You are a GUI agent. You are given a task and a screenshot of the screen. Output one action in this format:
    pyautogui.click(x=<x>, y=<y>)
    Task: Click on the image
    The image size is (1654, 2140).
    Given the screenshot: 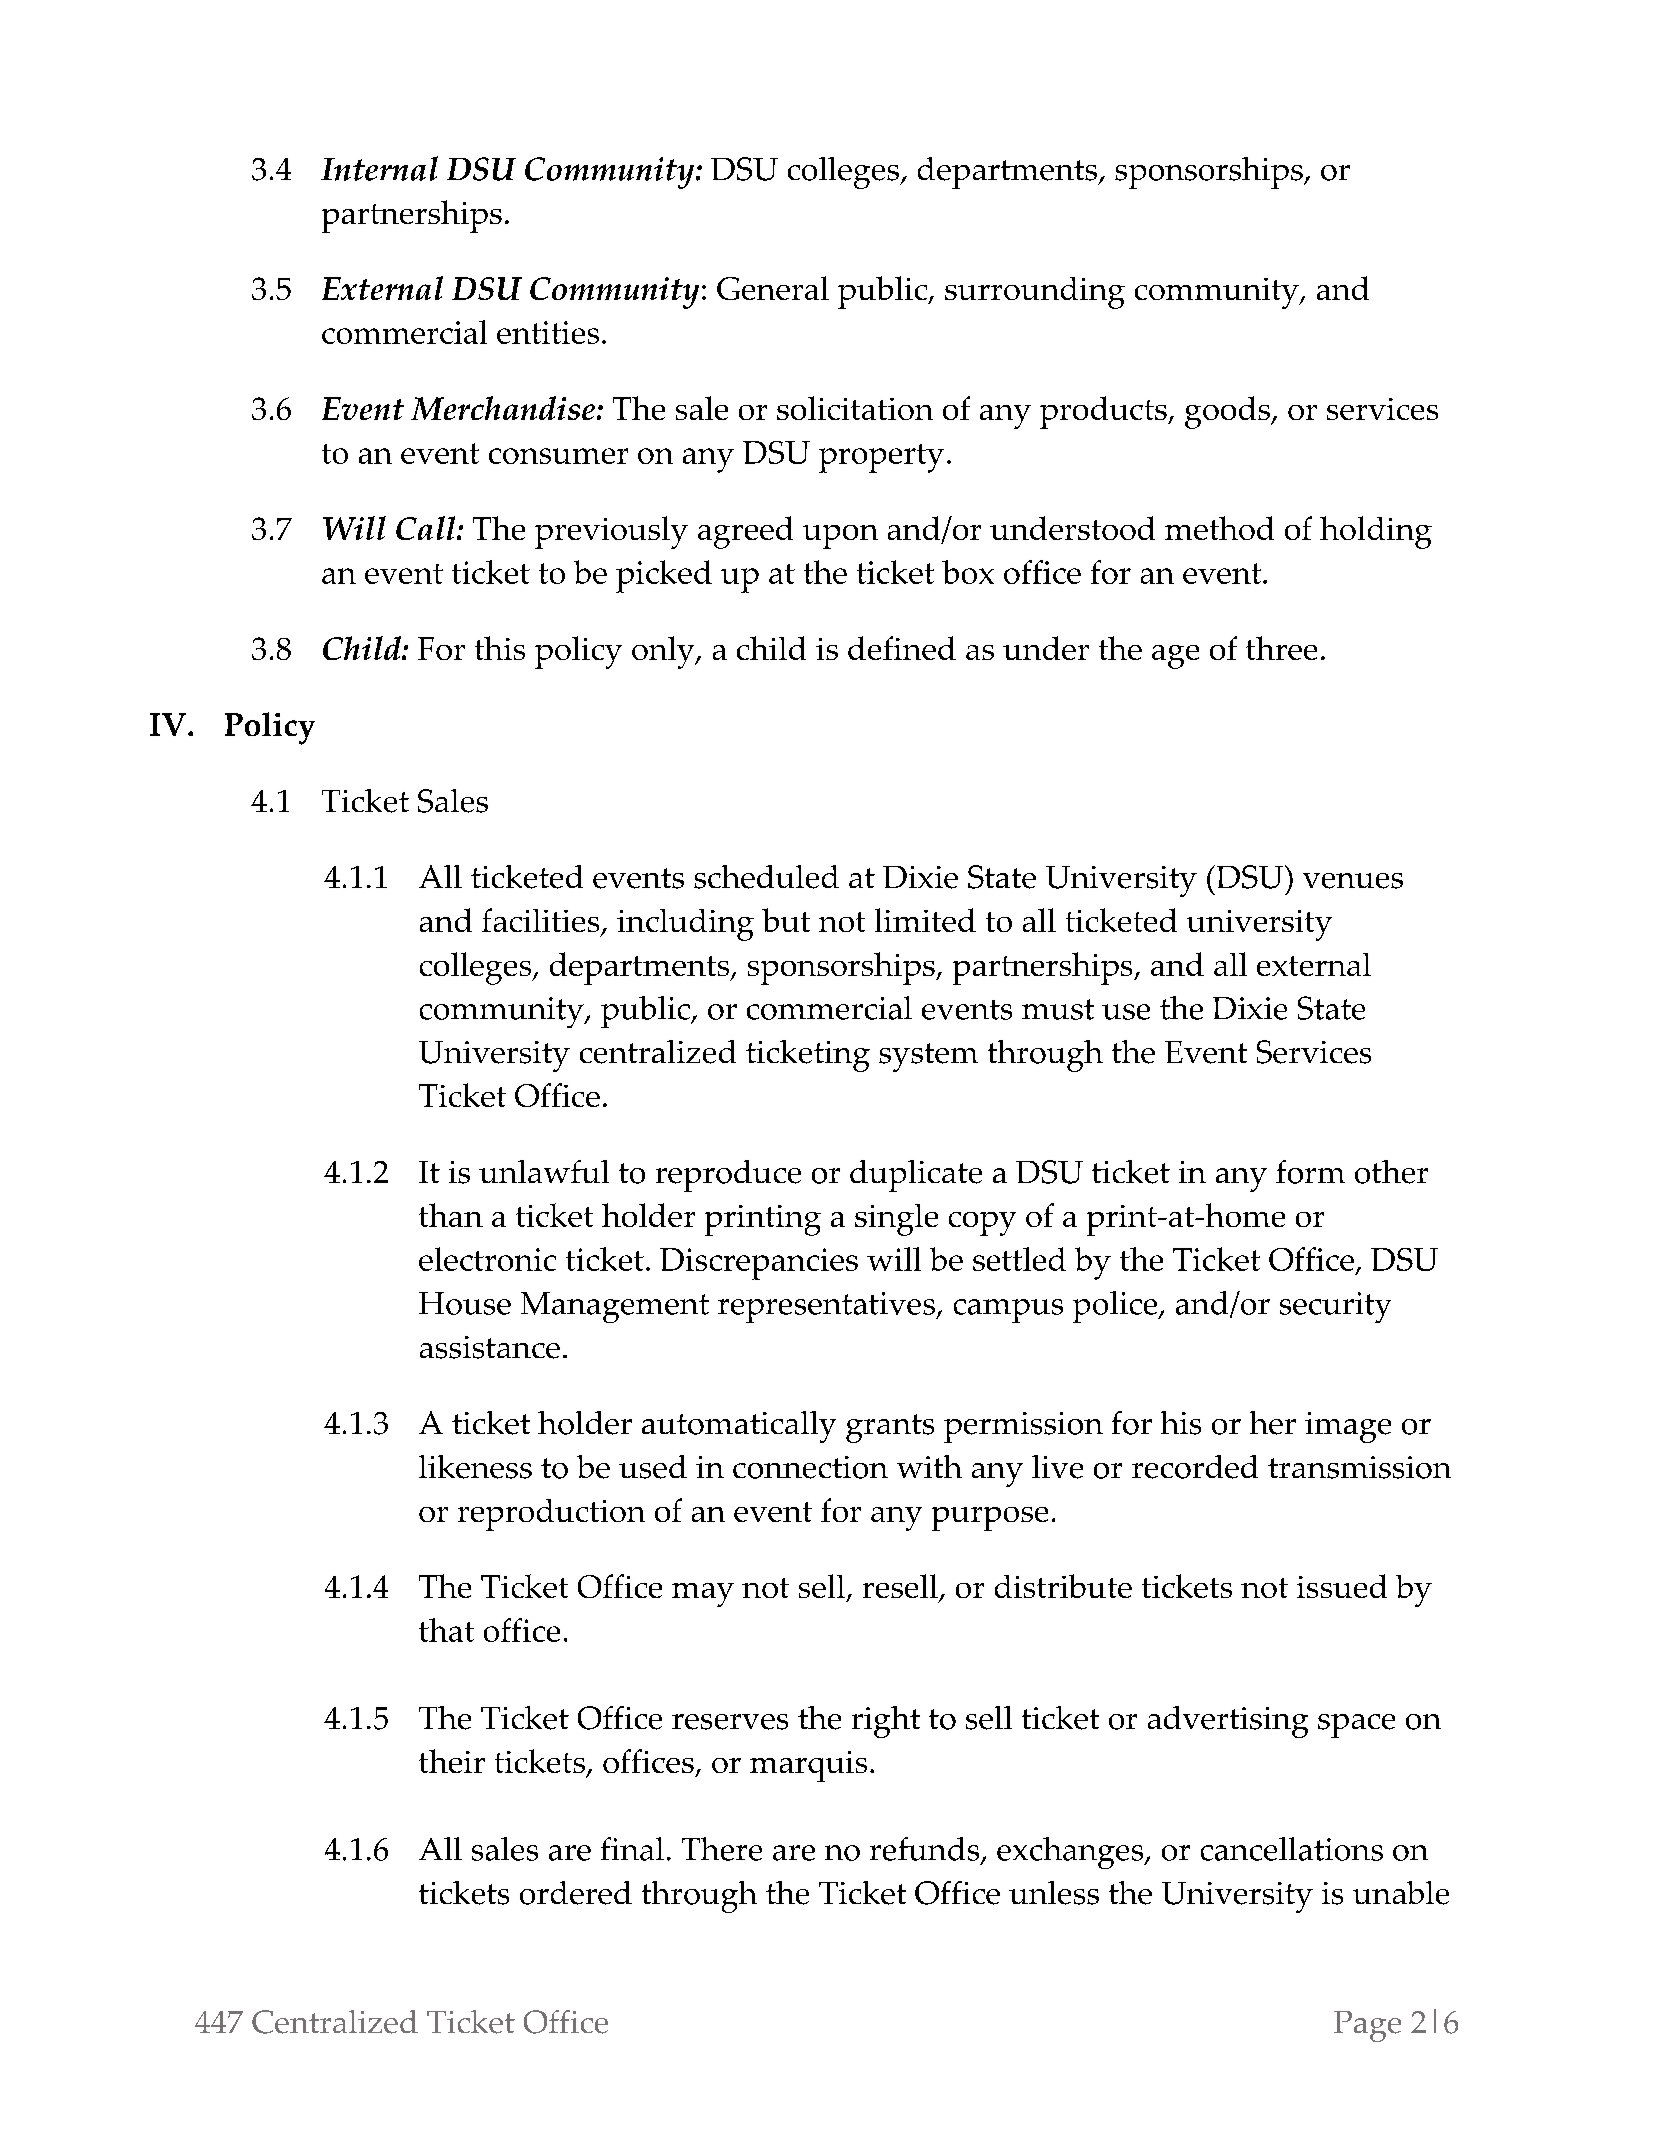 What is the action you would take?
    pyautogui.click(x=1348, y=1427)
